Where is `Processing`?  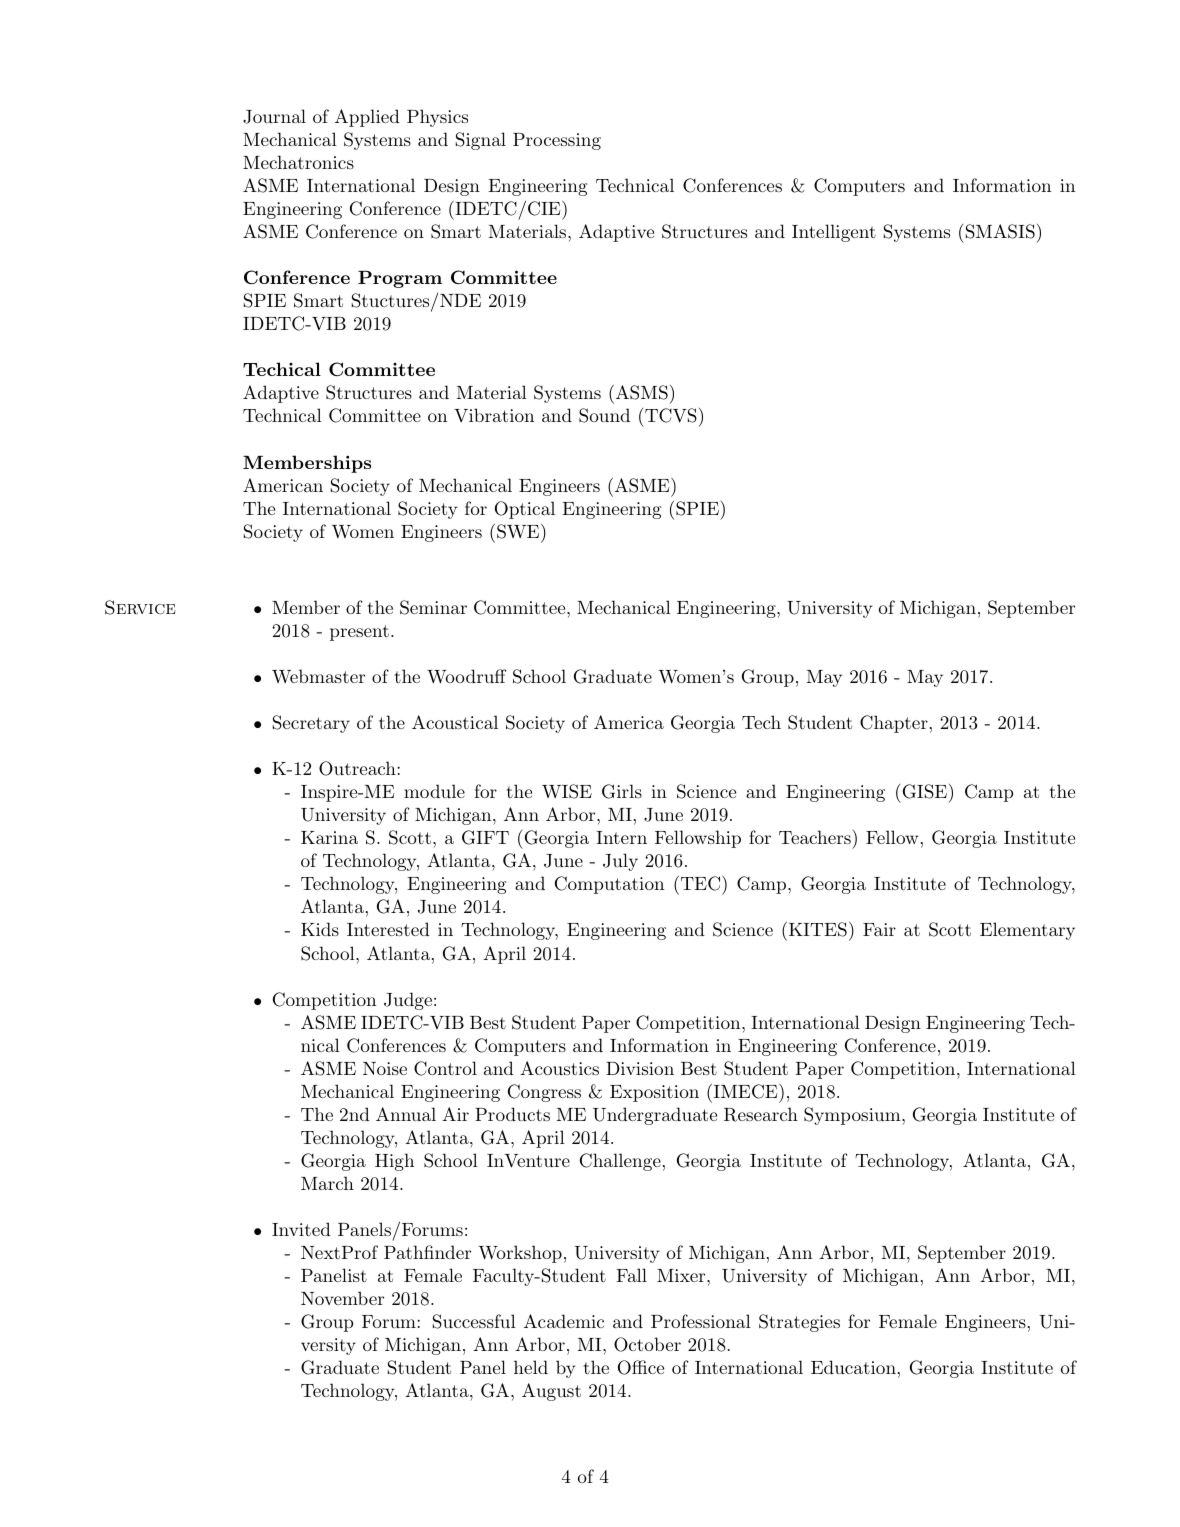
Processing is located at coordinates (557, 141).
